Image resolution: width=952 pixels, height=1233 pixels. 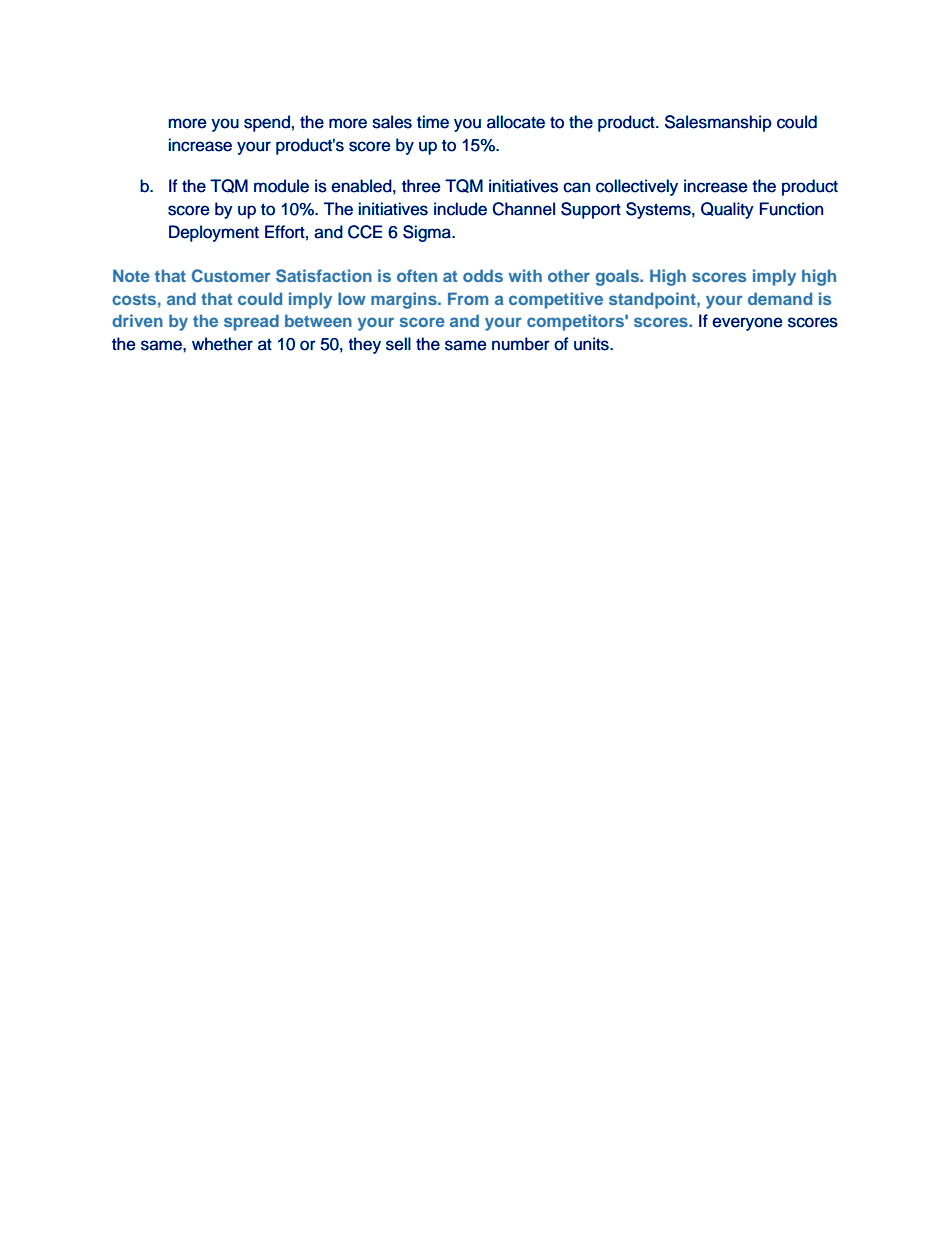 I want to click on goals, so click(x=618, y=277).
